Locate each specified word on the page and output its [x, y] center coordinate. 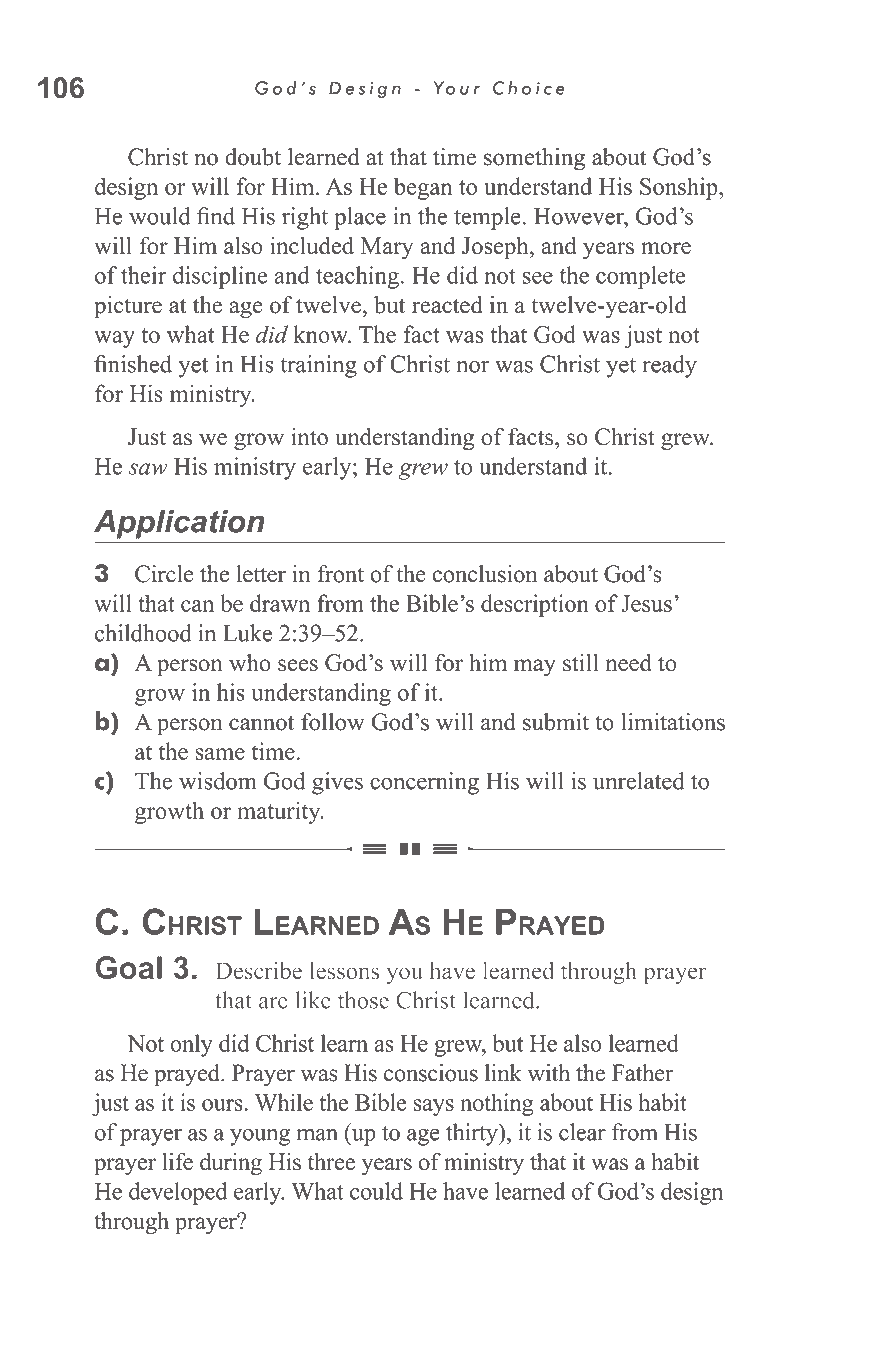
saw [148, 469]
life [177, 1161]
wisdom [218, 781]
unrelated [638, 781]
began [423, 188]
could [376, 1191]
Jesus [646, 603]
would [159, 216]
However [580, 216]
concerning [424, 783]
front [340, 574]
